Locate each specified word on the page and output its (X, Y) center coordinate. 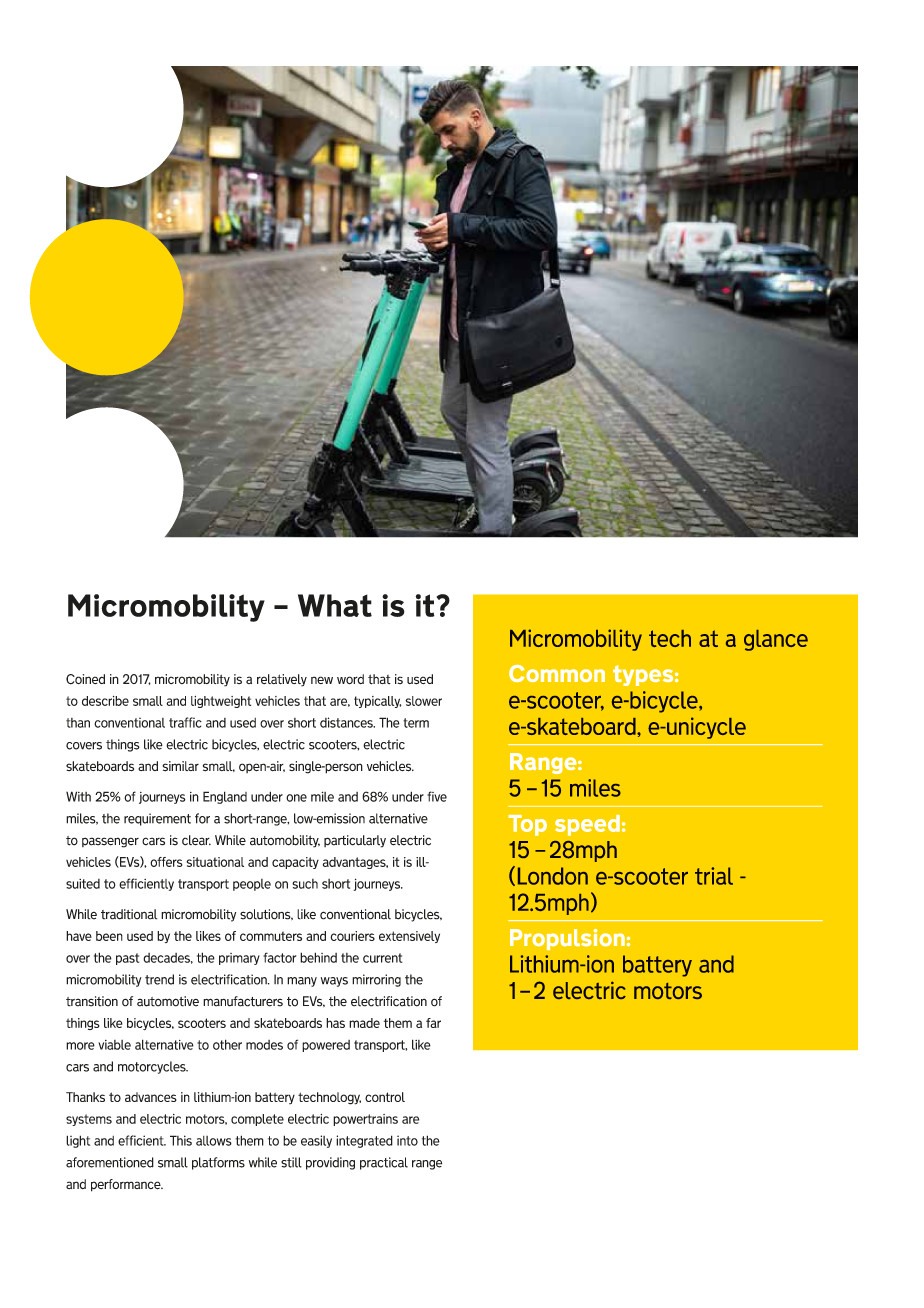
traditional (129, 914)
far (433, 1023)
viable (114, 1045)
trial (714, 876)
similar (180, 766)
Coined (85, 679)
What (335, 605)
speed (587, 825)
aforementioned (110, 1162)
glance (776, 640)
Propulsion (567, 939)
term (416, 723)
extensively (409, 937)
